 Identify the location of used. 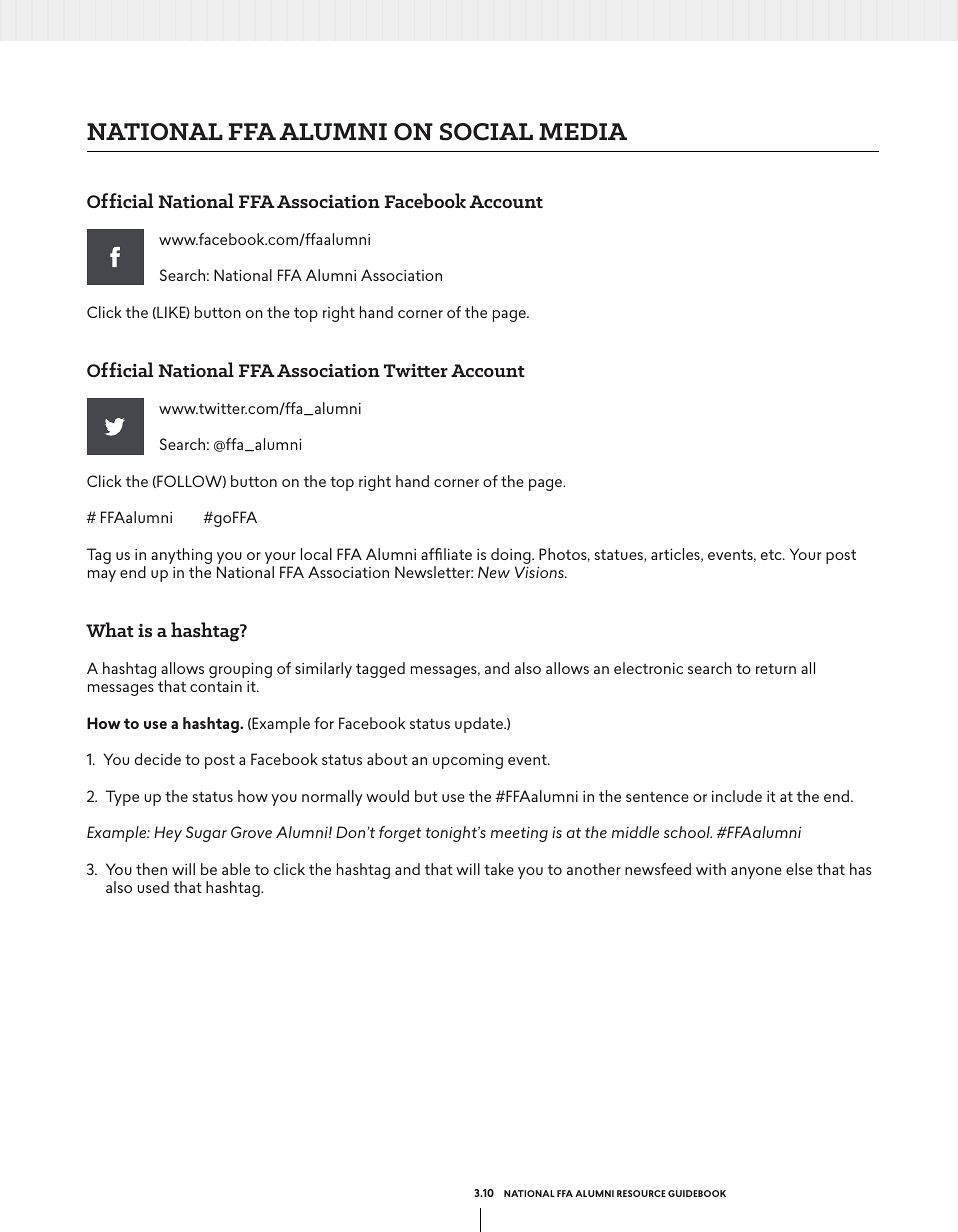
(153, 887).
